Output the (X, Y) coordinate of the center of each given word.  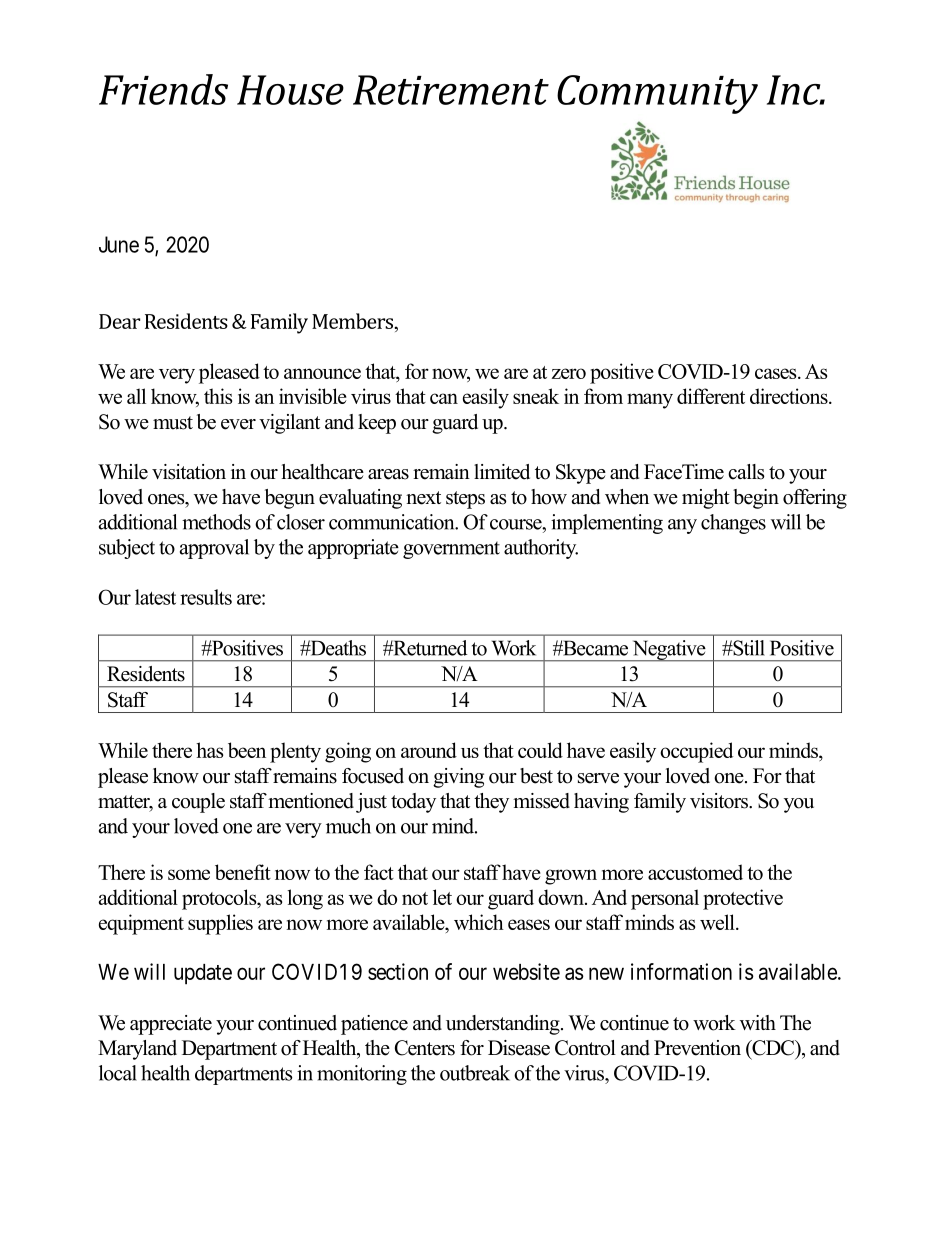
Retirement (451, 90)
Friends (163, 89)
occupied (696, 752)
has (209, 750)
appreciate (171, 1025)
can (444, 398)
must (173, 423)
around (429, 750)
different (711, 396)
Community (657, 94)
